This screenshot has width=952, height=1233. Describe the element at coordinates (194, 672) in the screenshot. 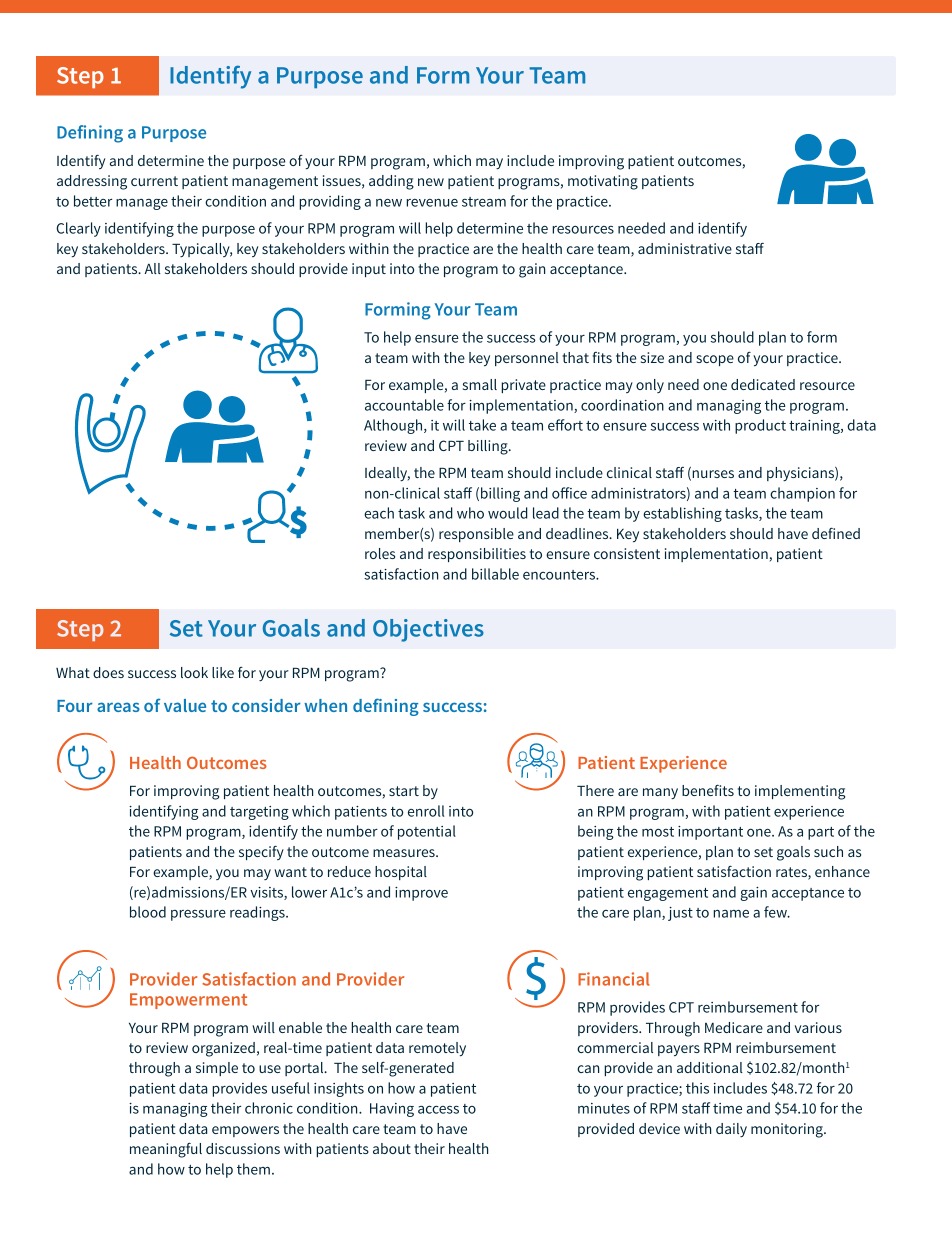

I see `look` at that location.
